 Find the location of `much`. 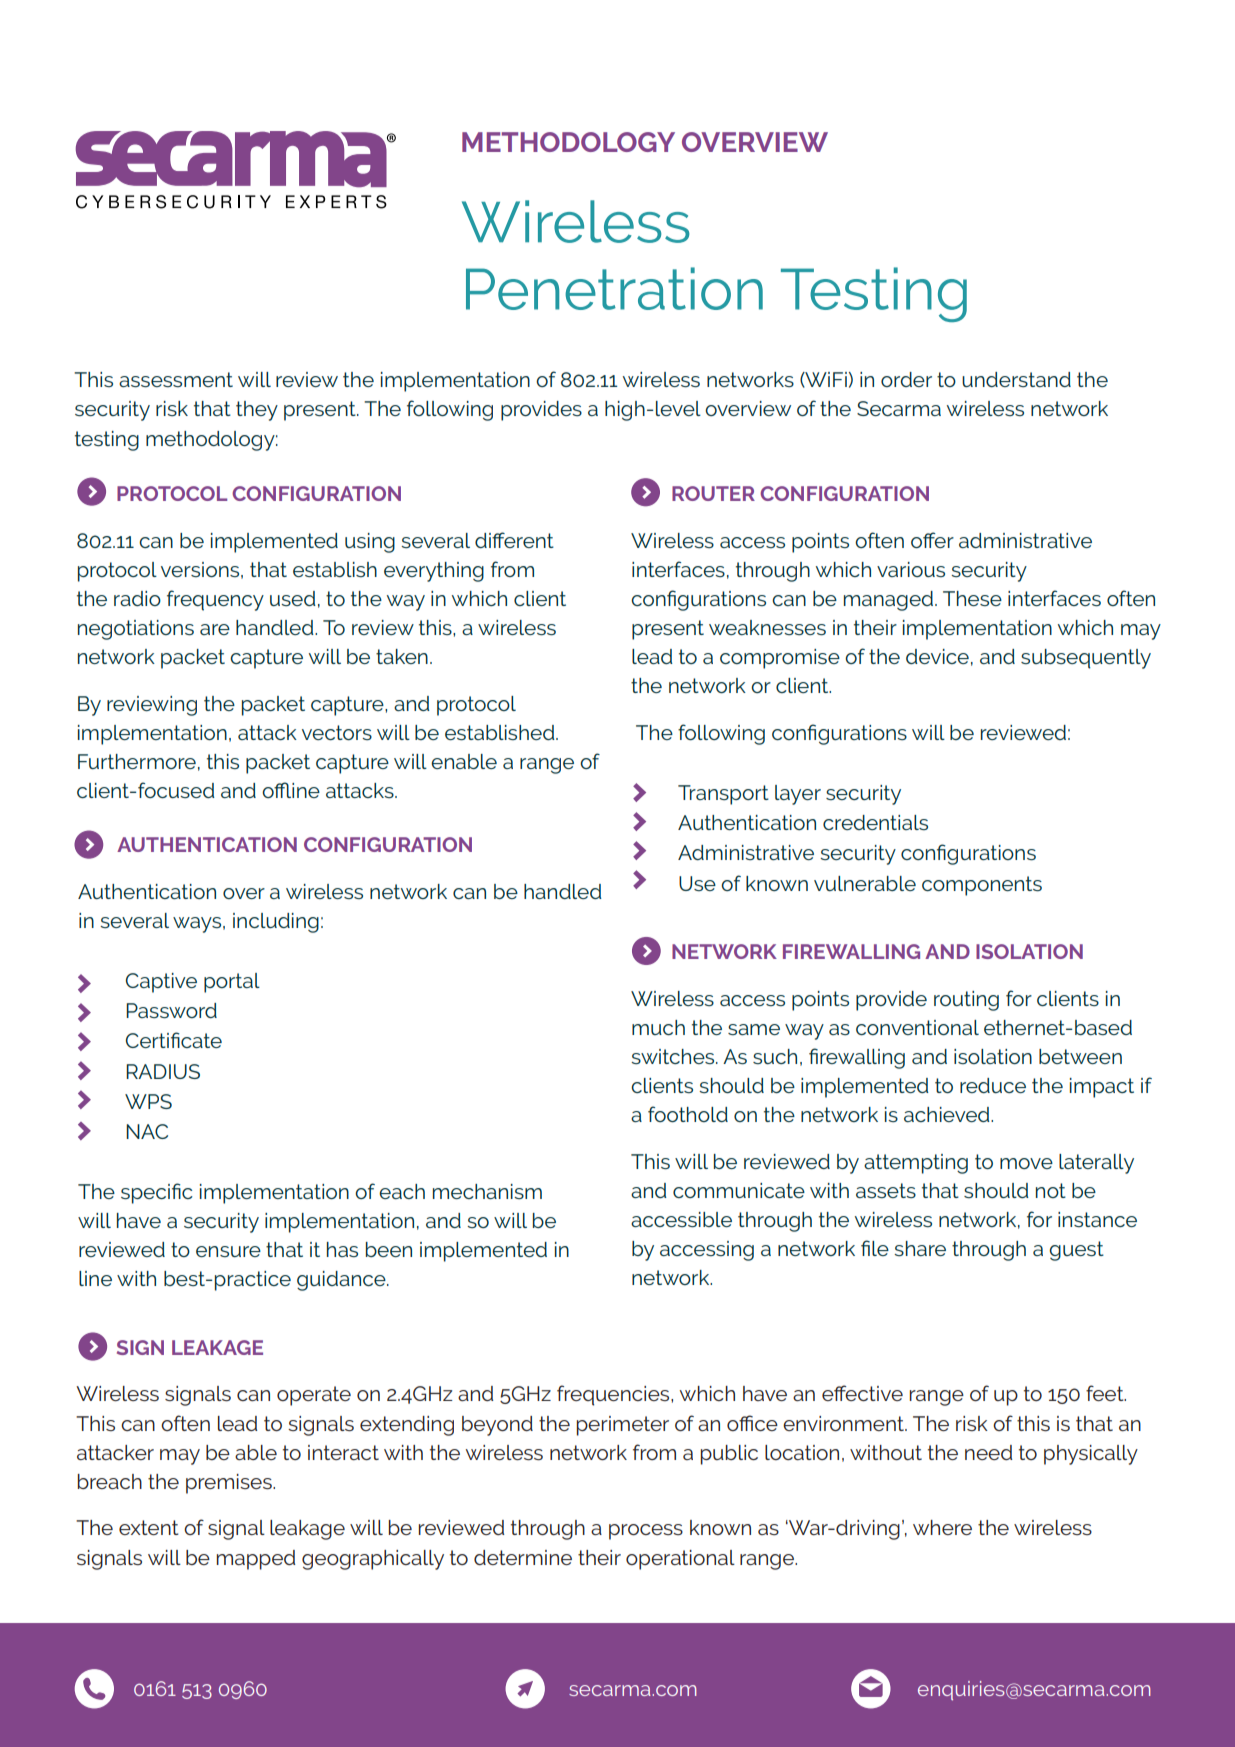

much is located at coordinates (658, 1027).
